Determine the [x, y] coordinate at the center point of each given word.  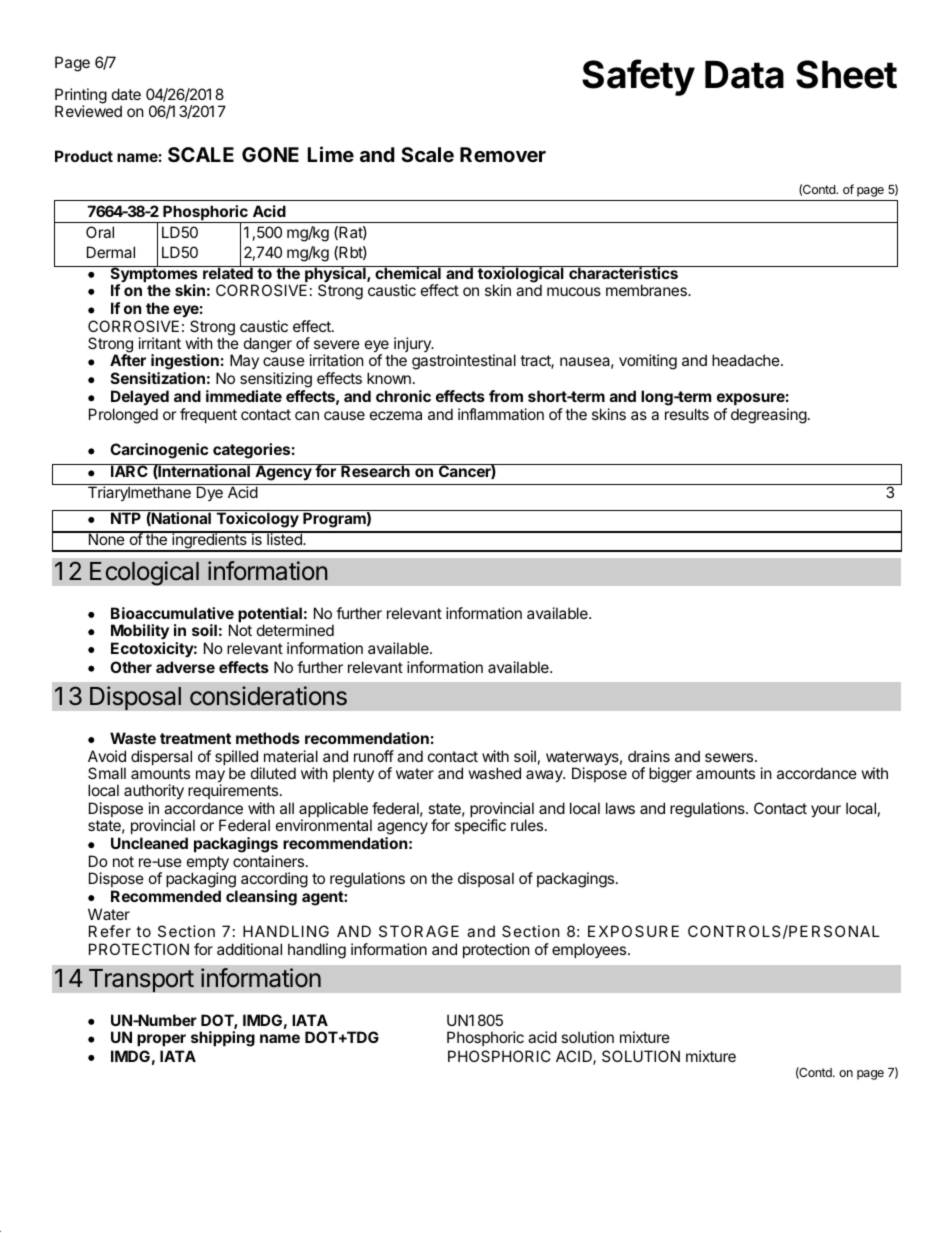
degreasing [769, 416]
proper [161, 1040]
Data [744, 75]
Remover [503, 154]
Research [375, 470]
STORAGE [419, 931]
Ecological [144, 573]
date [126, 94]
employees [590, 950]
